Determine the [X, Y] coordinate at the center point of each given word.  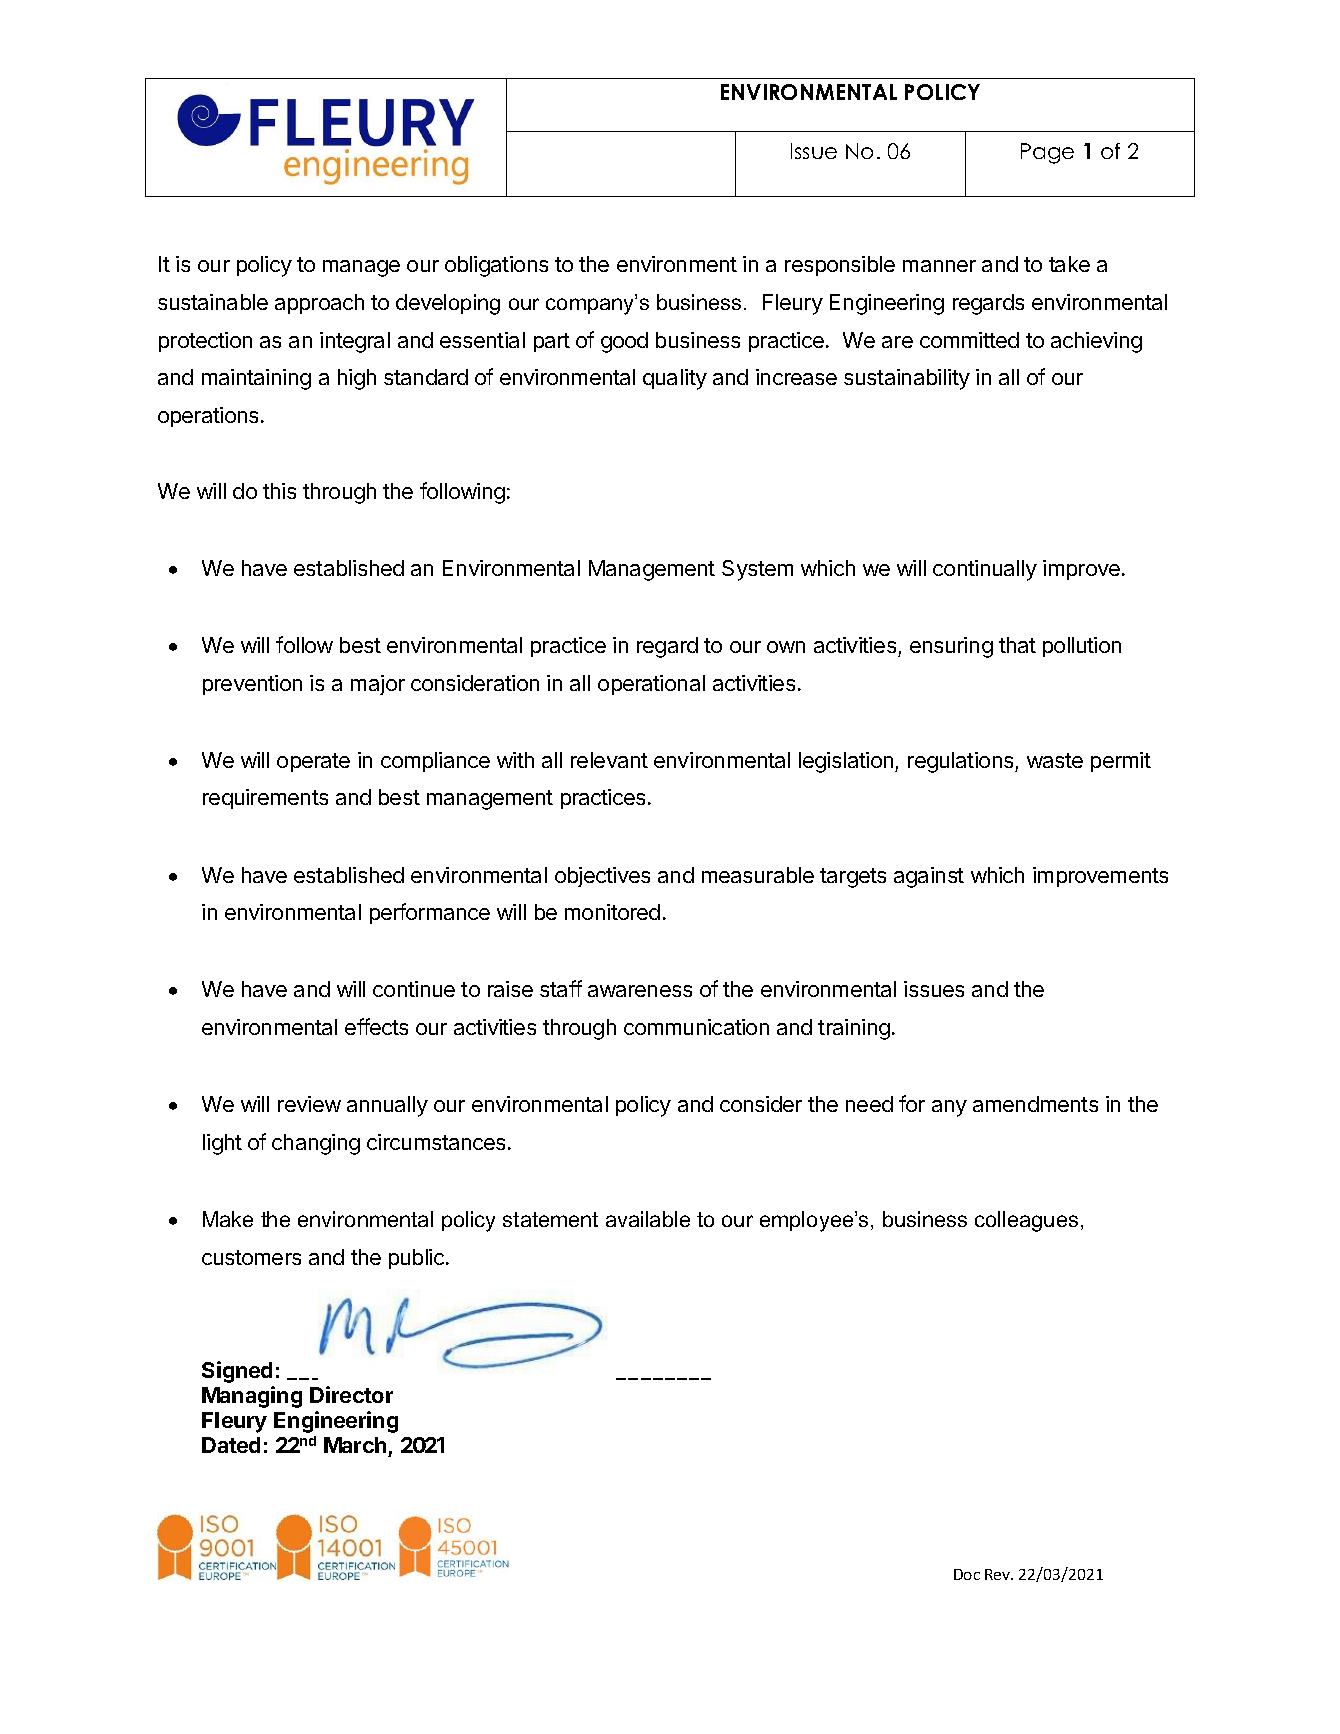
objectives [602, 877]
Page [1047, 153]
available [648, 1219]
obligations [496, 266]
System [757, 570]
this [279, 491]
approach [319, 304]
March [356, 1447]
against [929, 877]
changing [316, 1144]
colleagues [1026, 1221]
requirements [265, 799]
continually [985, 570]
